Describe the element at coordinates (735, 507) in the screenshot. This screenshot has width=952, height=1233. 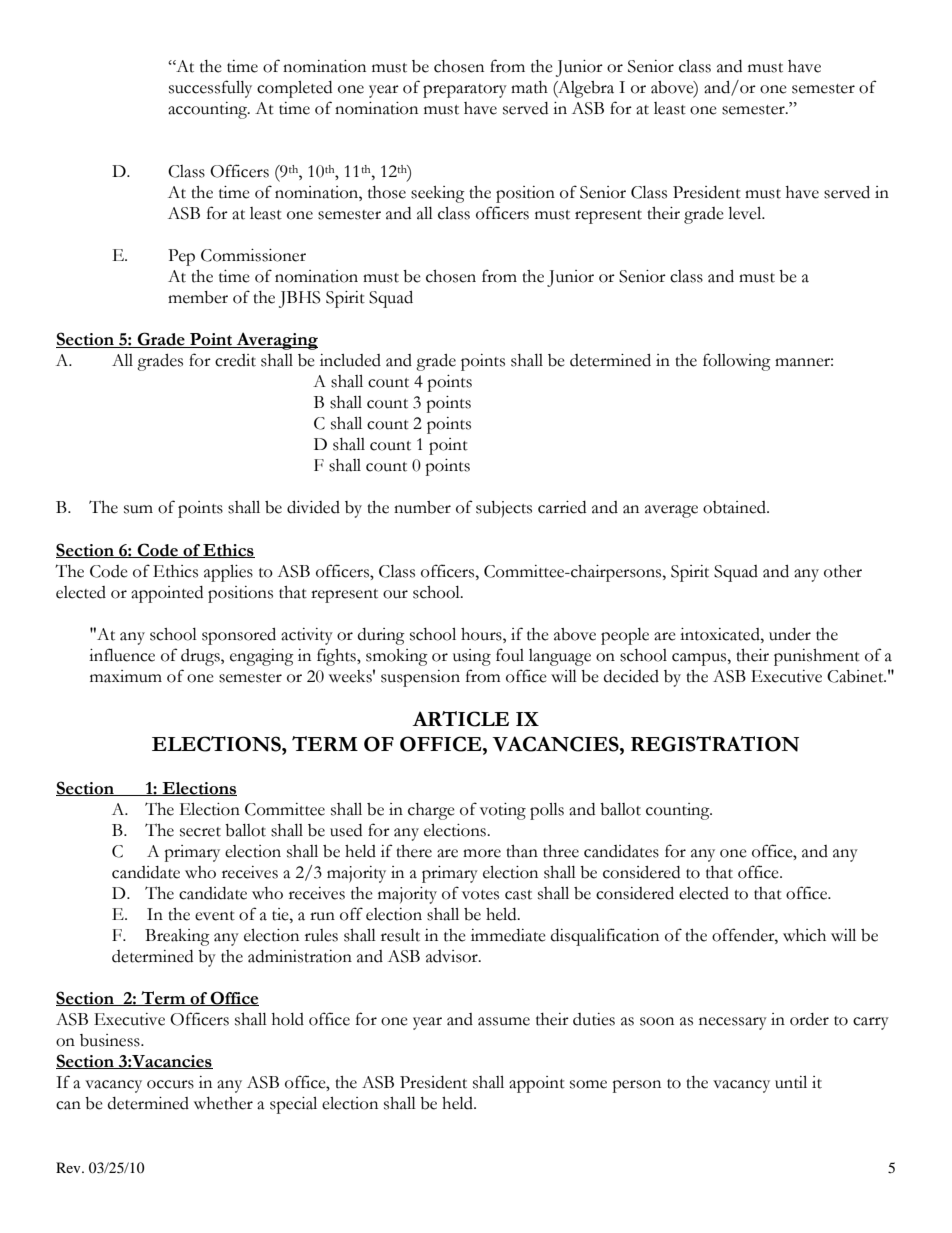
I see `obtained` at that location.
